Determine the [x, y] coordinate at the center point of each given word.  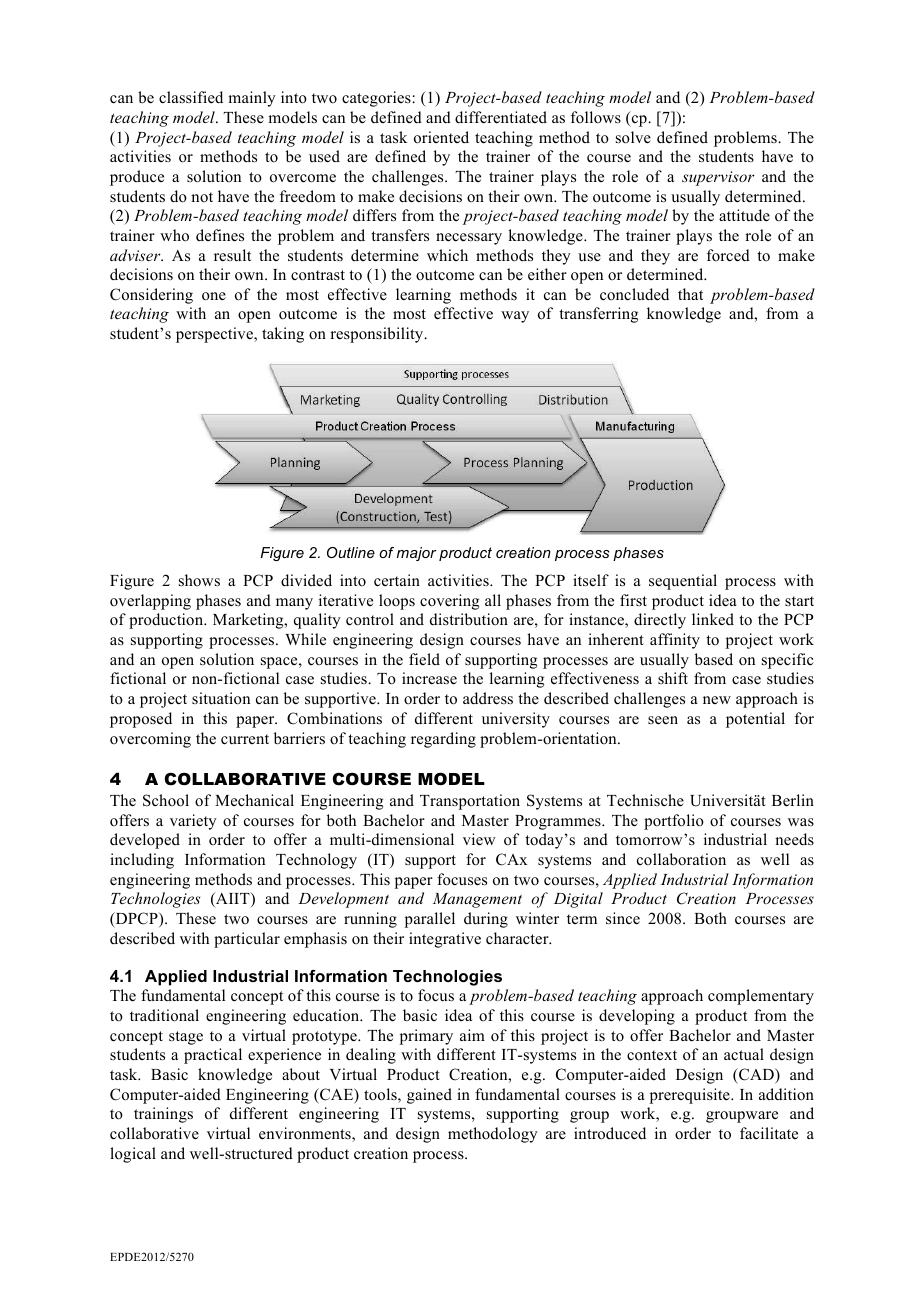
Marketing [249, 621]
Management [477, 900]
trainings [163, 1115]
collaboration [681, 859]
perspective [215, 335]
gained [429, 1096]
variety [193, 822]
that [690, 294]
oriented [441, 137]
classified [191, 97]
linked [713, 619]
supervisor [718, 178]
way [515, 317]
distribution [469, 619]
